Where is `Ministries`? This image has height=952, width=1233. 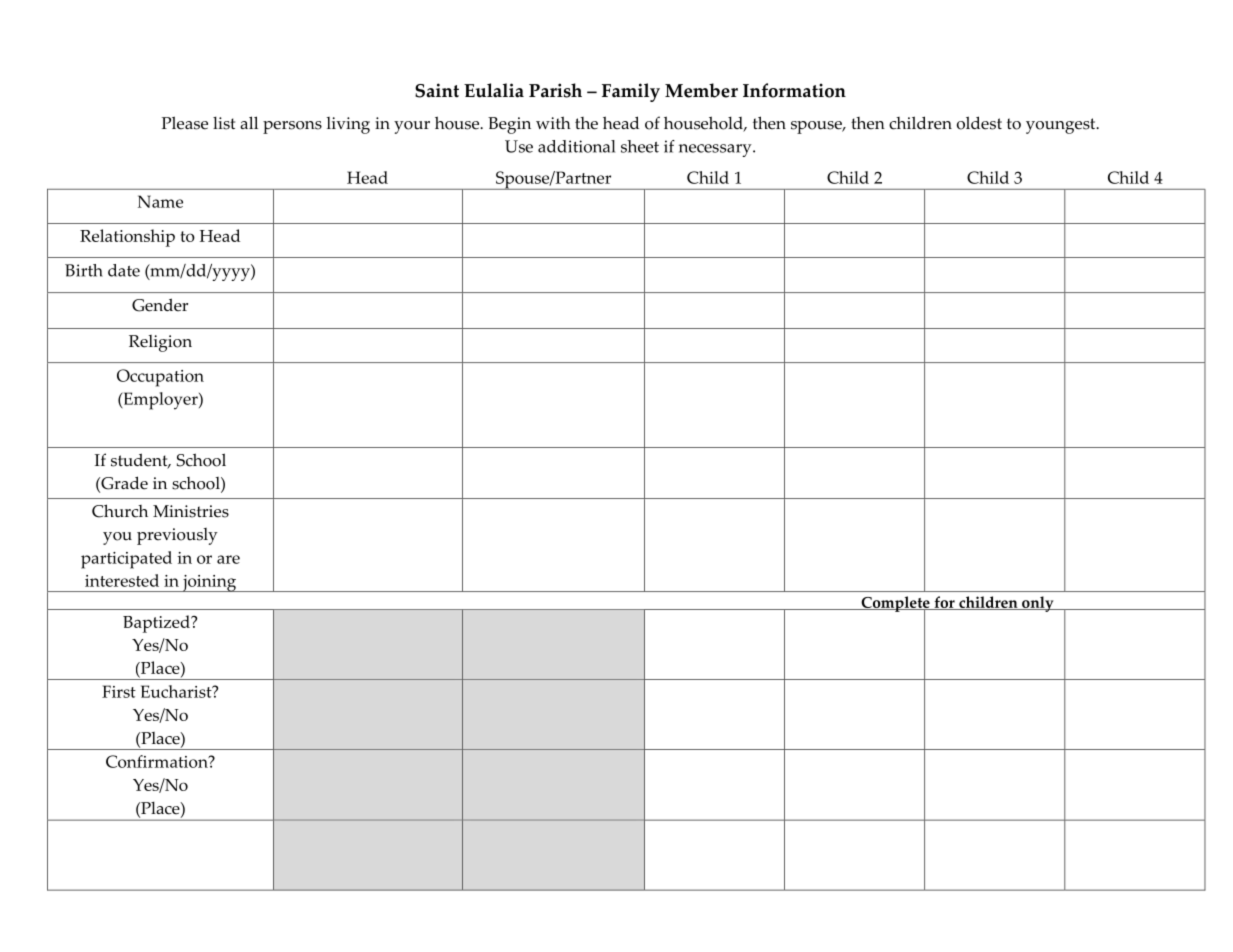
Ministries is located at coordinates (191, 511).
